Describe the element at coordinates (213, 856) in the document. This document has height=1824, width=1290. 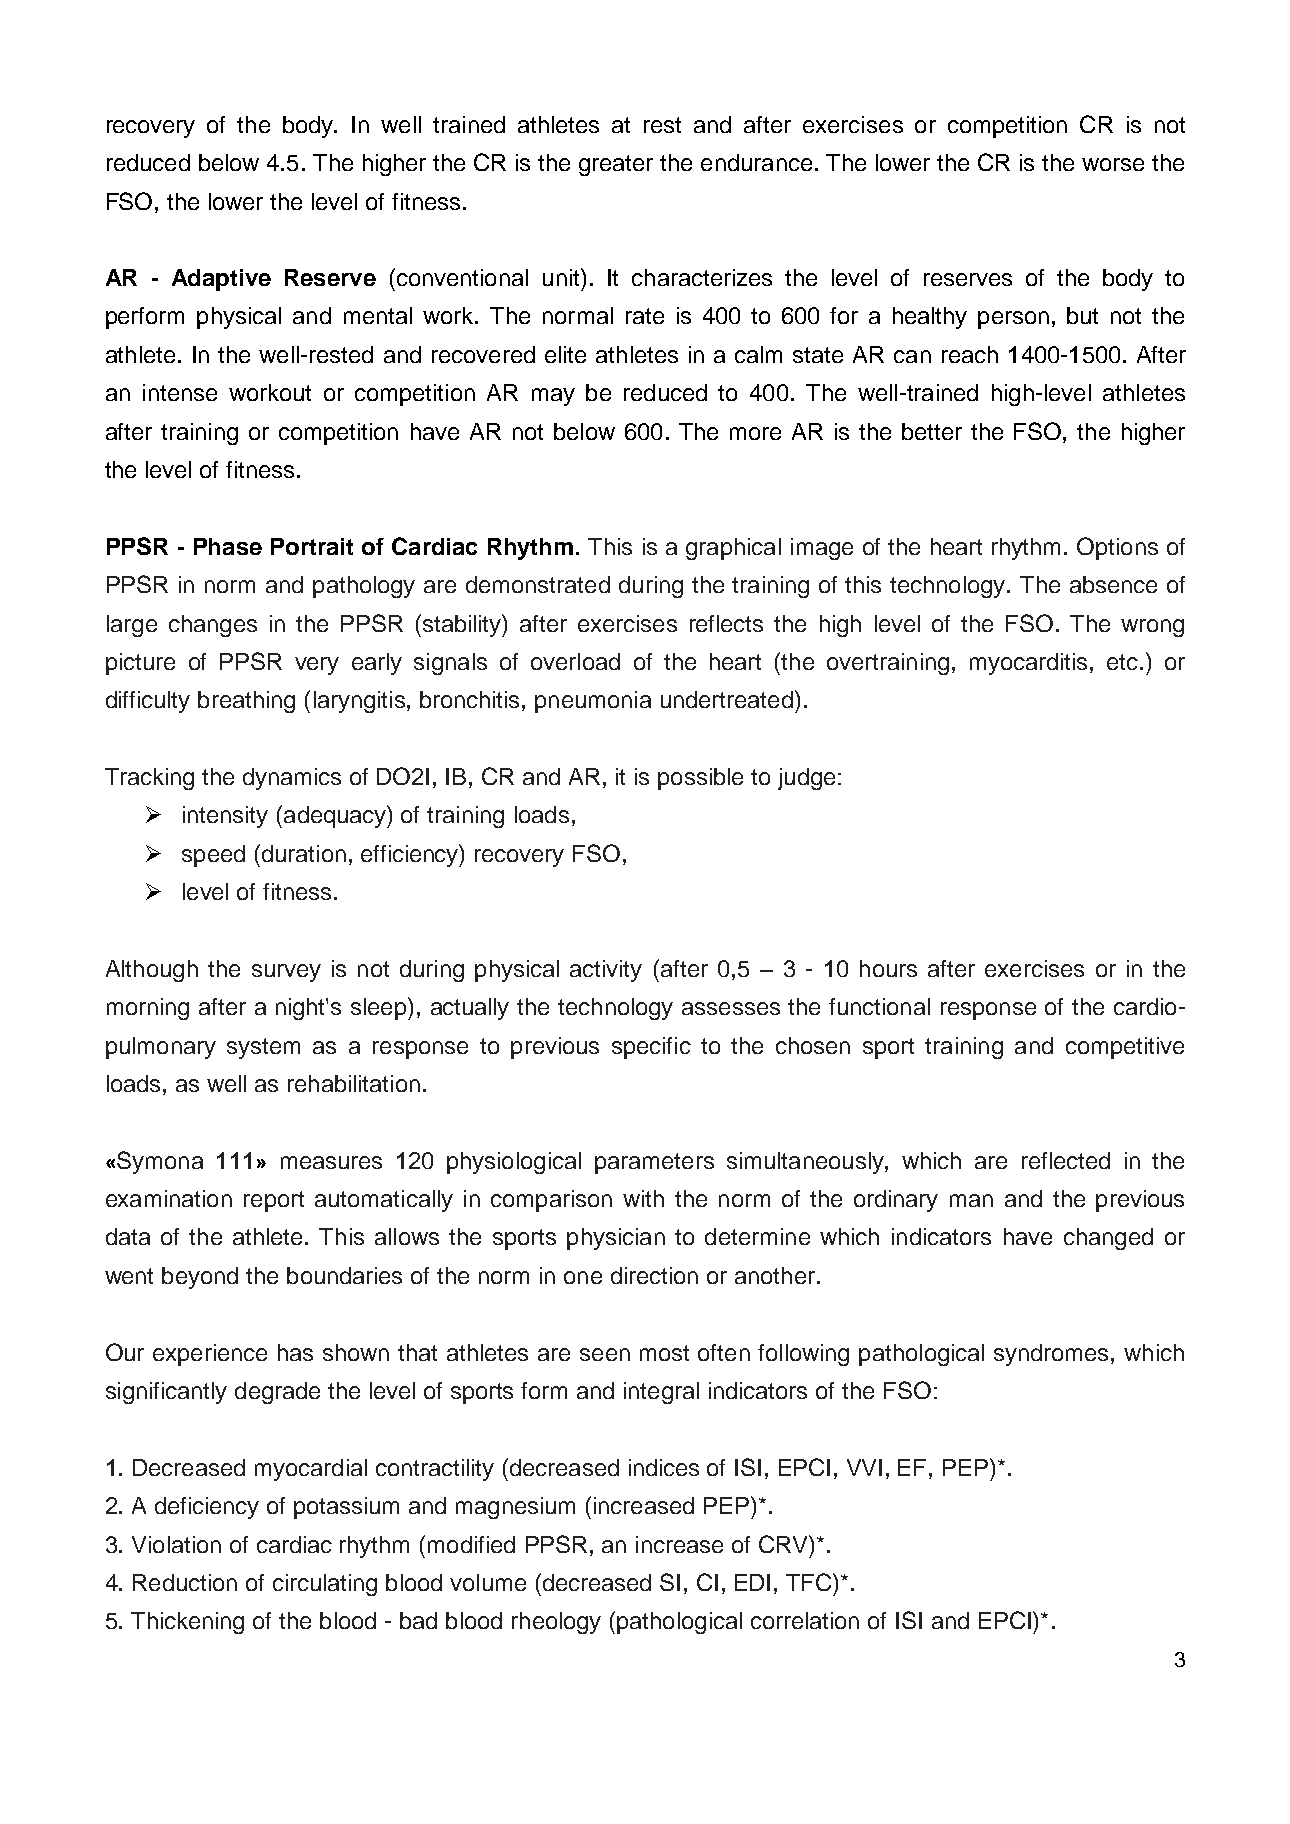
I see `speed` at that location.
